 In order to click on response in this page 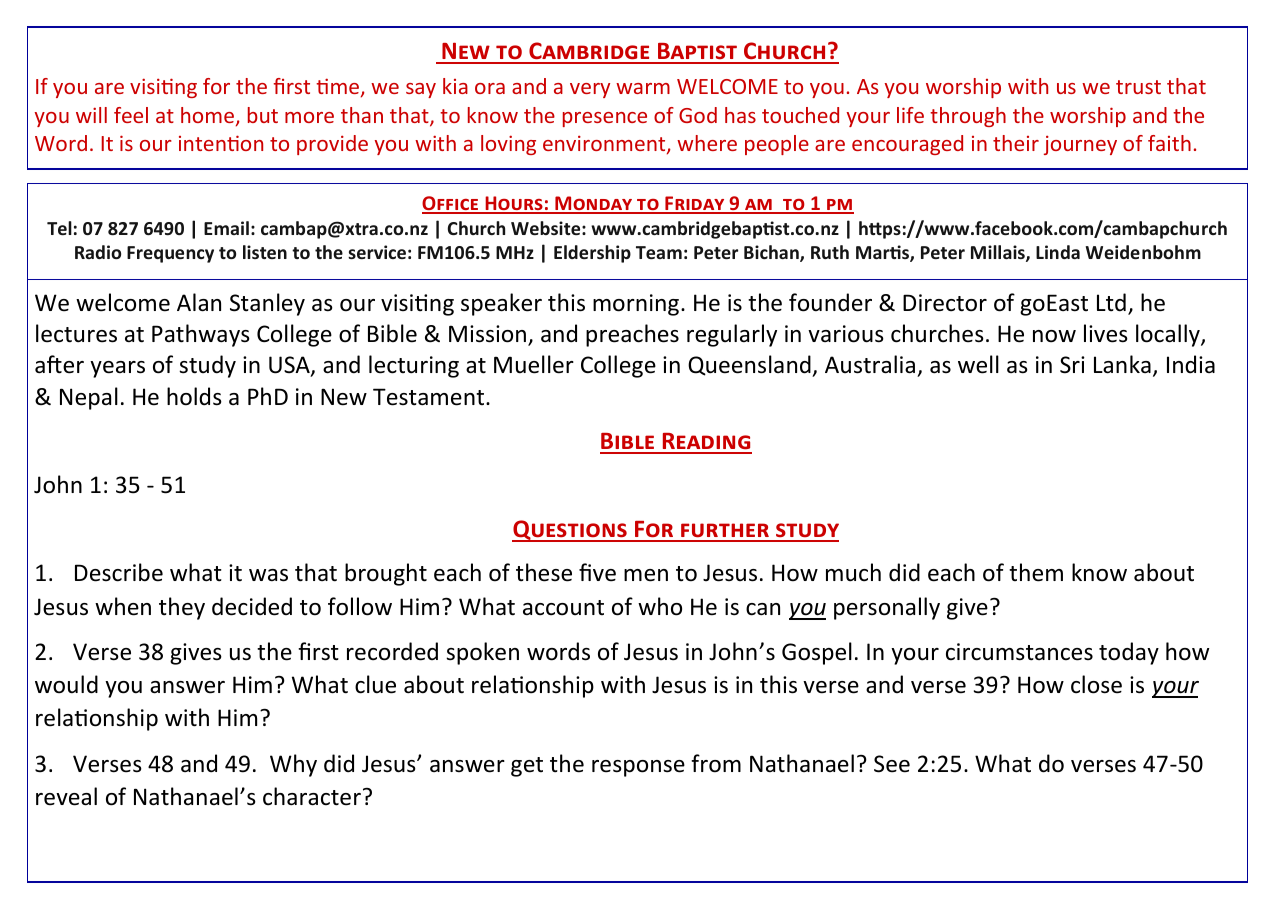, I will do `click(638, 768)`.
